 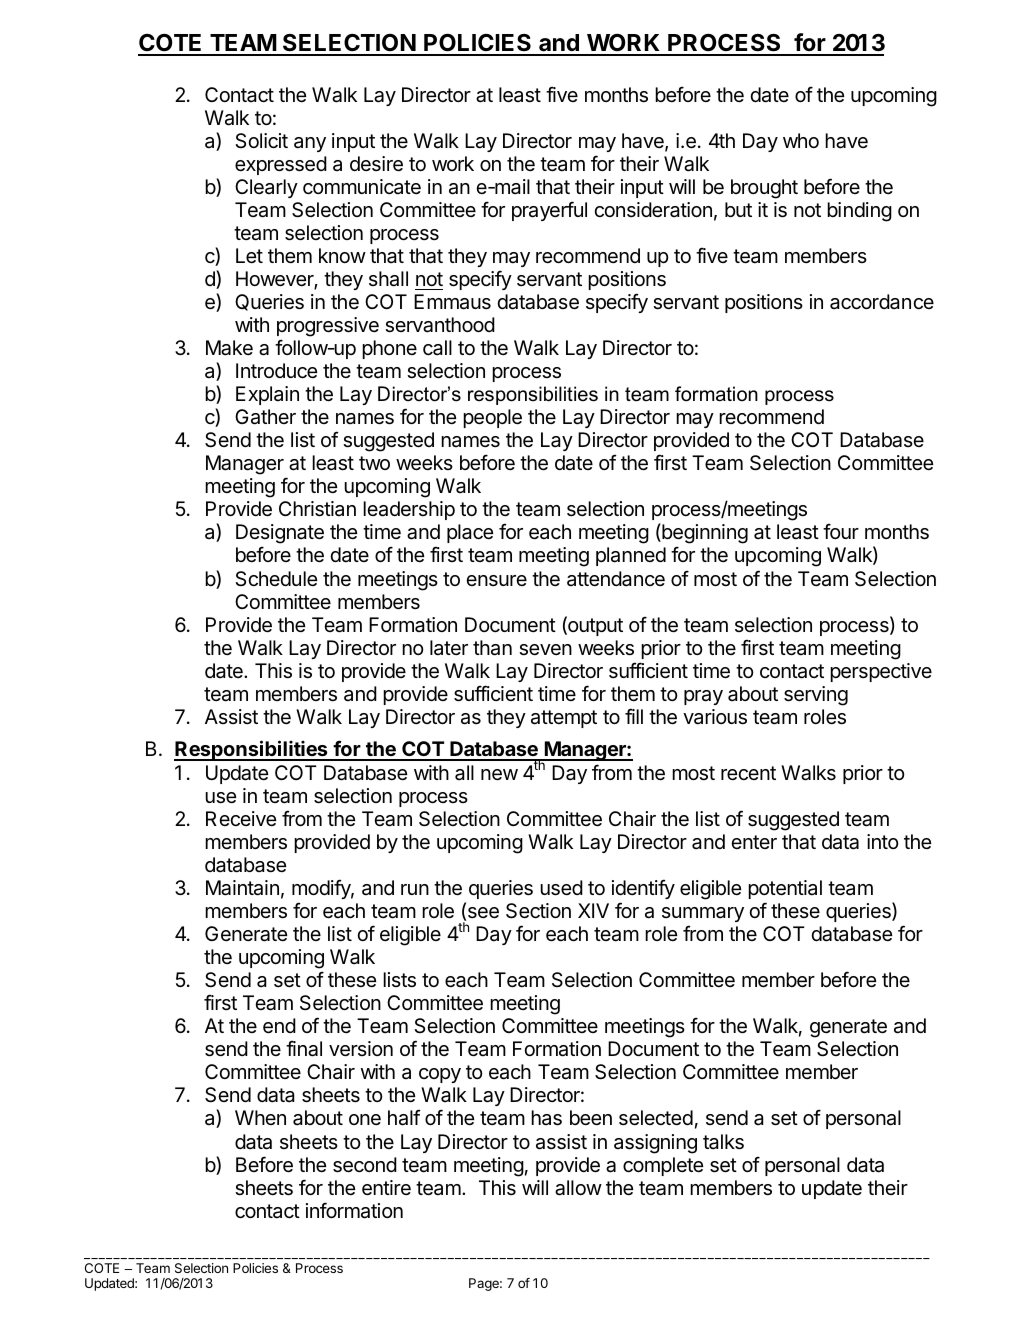 What do you see at coordinates (801, 140) in the image?
I see `who` at bounding box center [801, 140].
